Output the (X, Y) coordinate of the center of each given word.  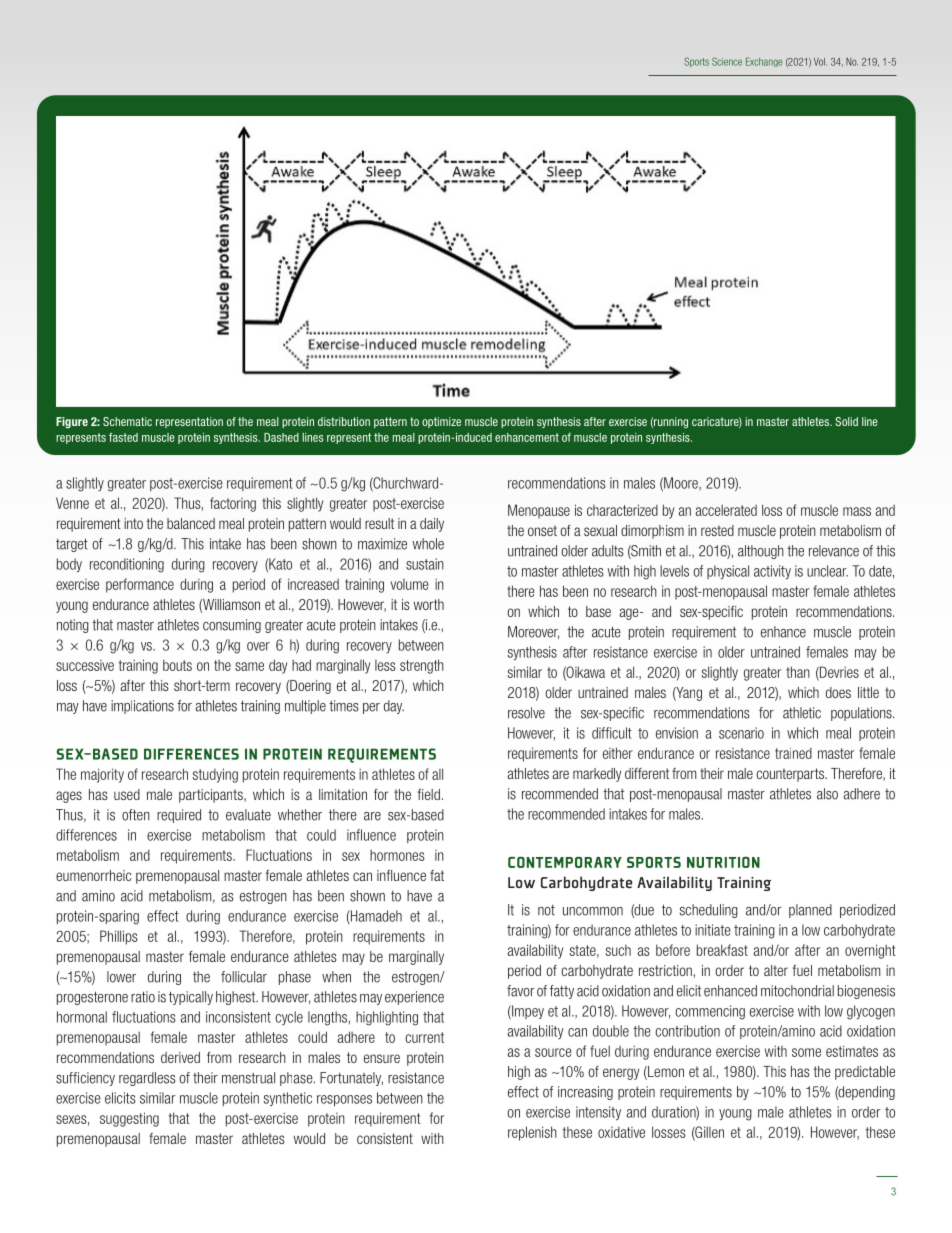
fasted (123, 437)
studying (215, 775)
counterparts (791, 775)
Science (727, 61)
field (429, 794)
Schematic (127, 421)
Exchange (764, 62)
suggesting (129, 1119)
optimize (441, 422)
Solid (846, 421)
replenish (532, 1133)
